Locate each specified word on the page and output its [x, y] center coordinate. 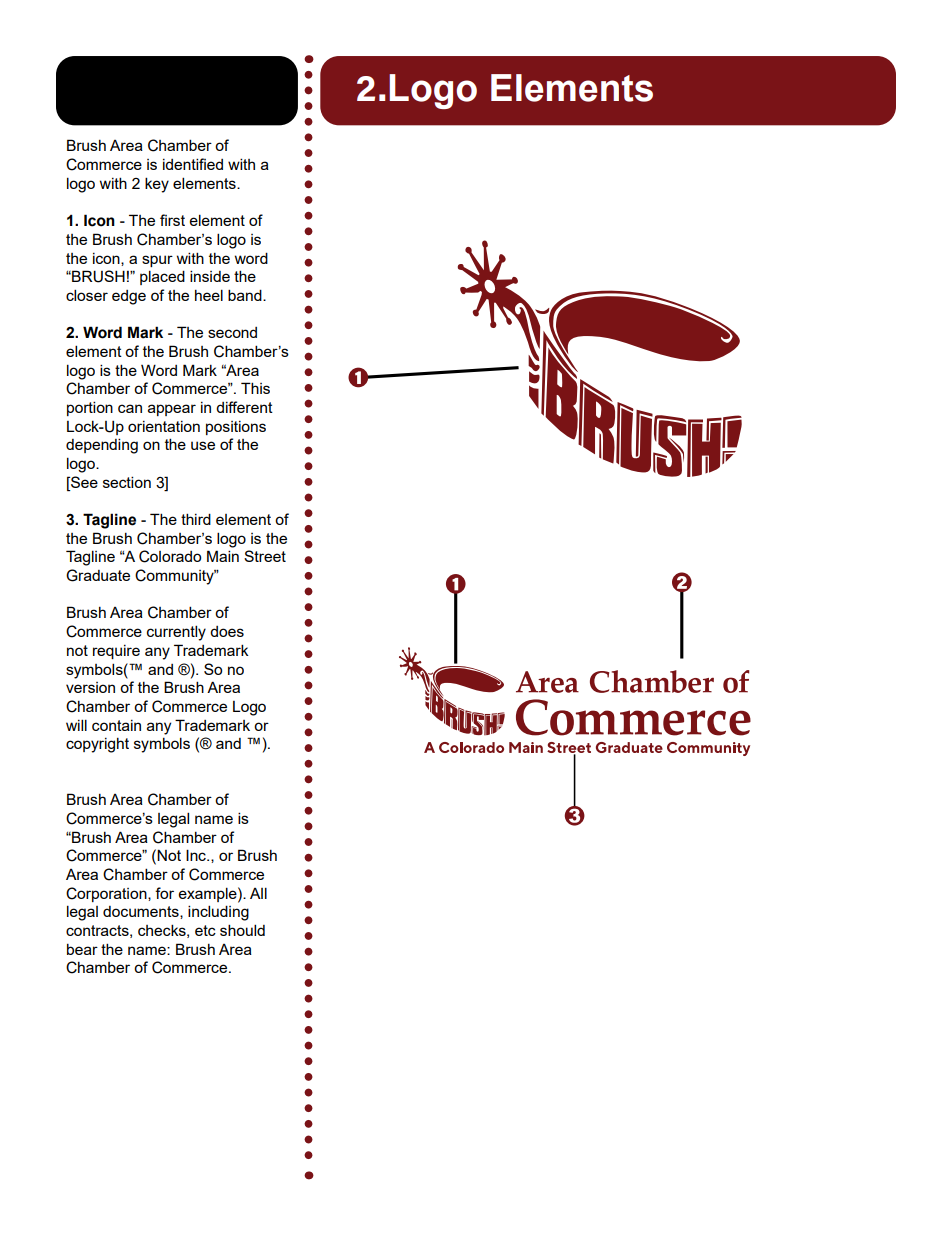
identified [193, 164]
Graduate [98, 575]
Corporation [107, 894]
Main [223, 556]
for [164, 893]
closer [87, 295]
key [157, 185]
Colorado [170, 556]
